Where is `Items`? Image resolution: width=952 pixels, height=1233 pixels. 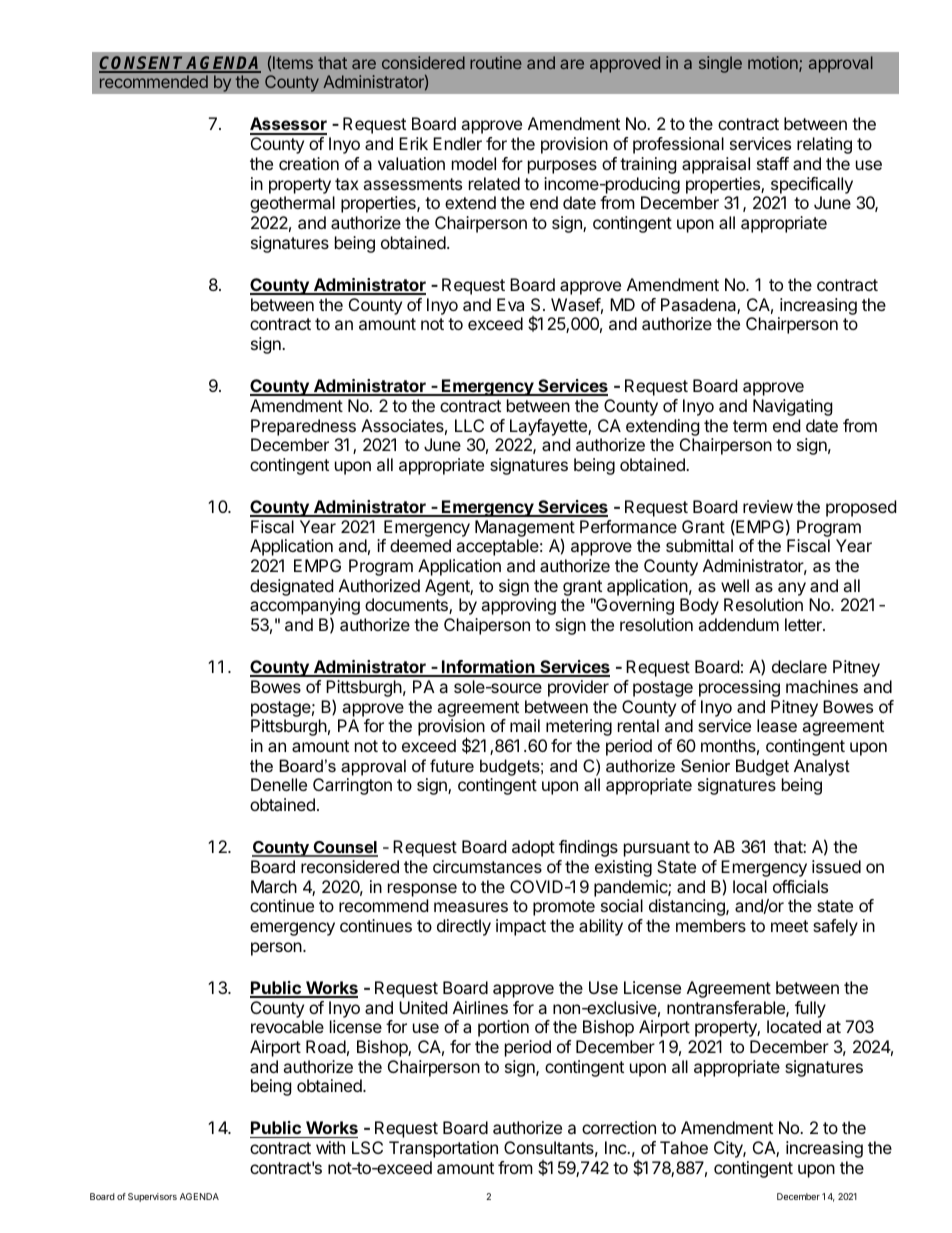
Items is located at coordinates (293, 62).
